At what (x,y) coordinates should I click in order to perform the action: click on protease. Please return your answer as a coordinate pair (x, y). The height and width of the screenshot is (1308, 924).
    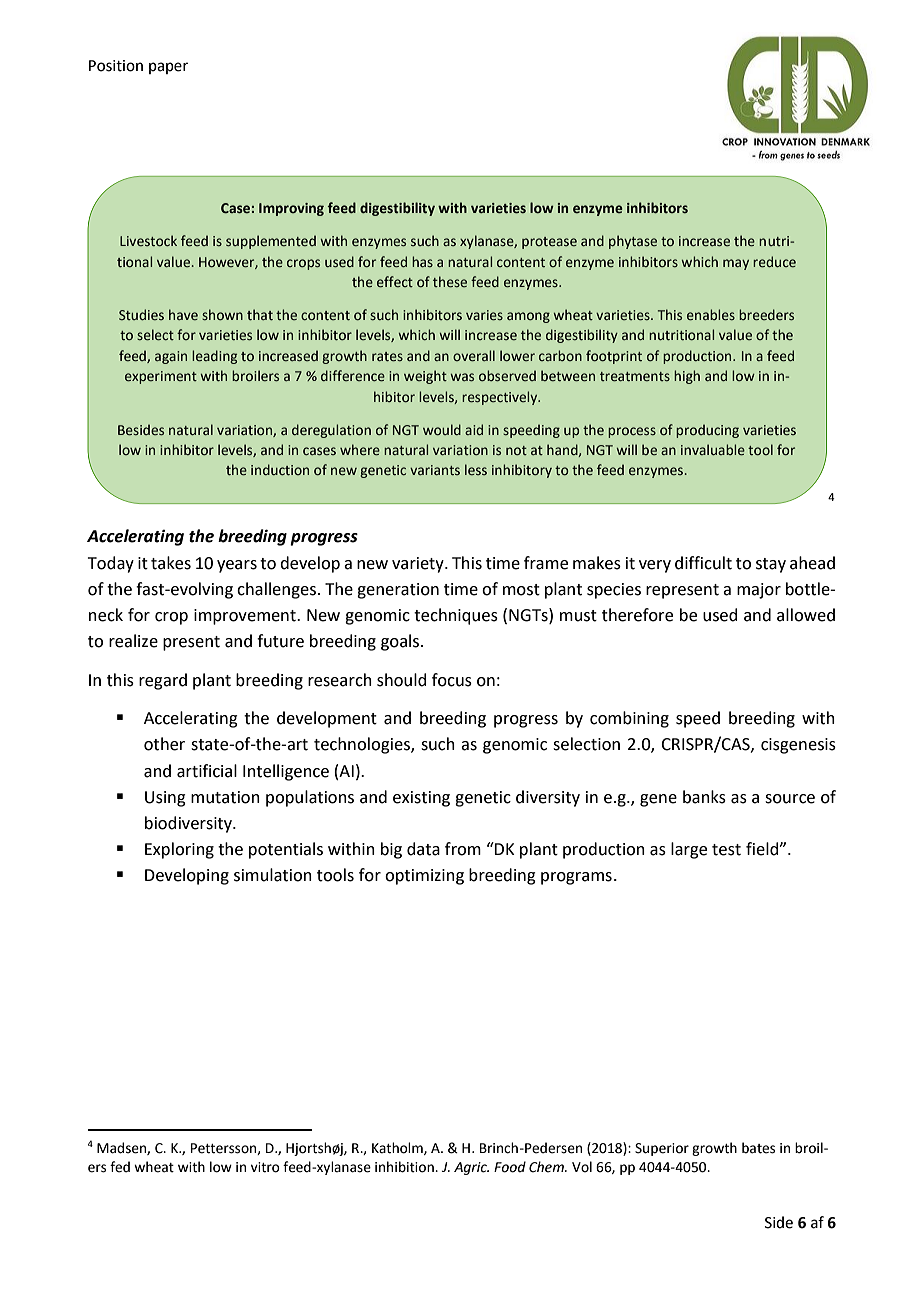
    Looking at the image, I should click on (549, 243).
